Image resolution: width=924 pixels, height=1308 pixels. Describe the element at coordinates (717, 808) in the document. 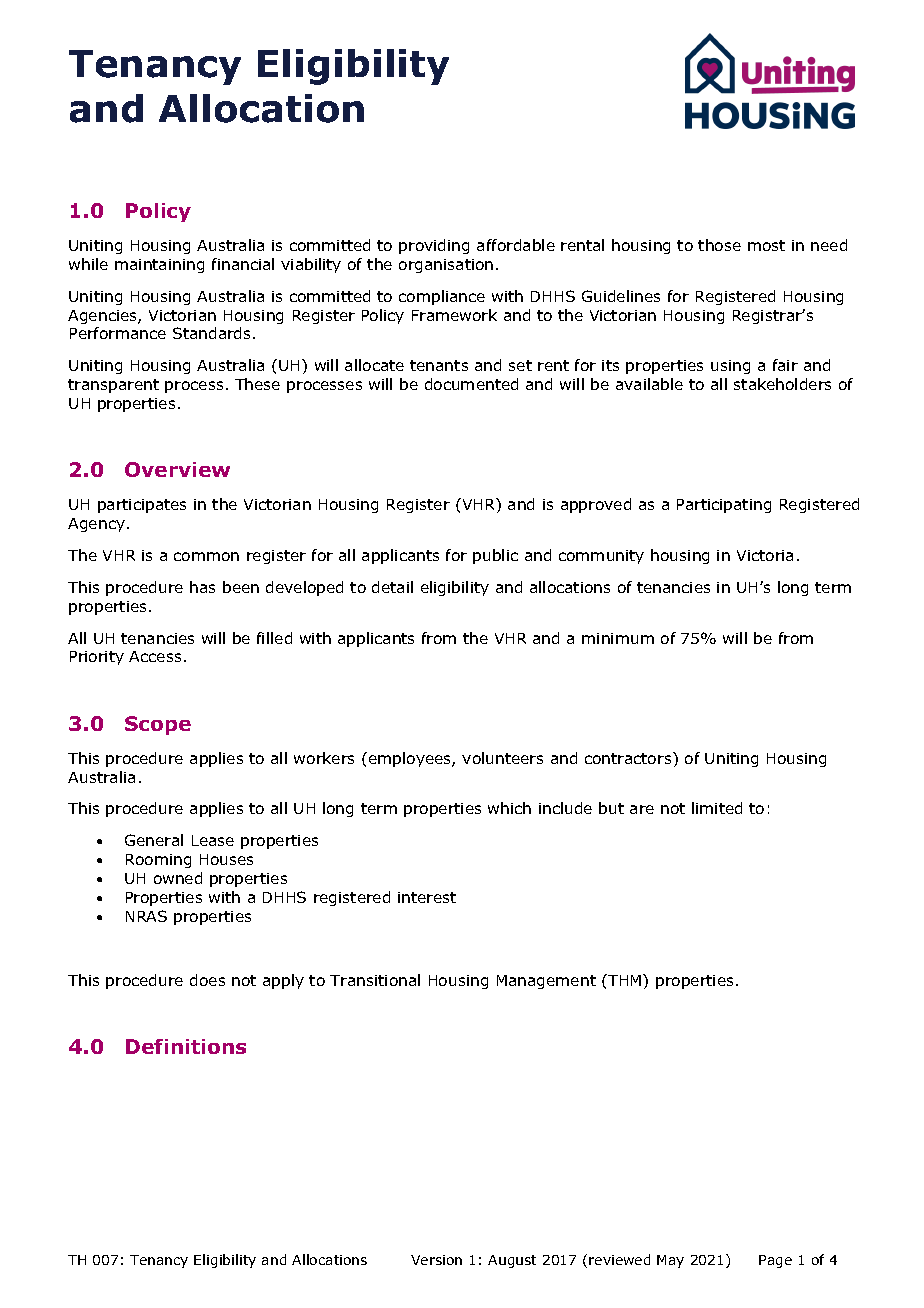

I see `limited` at that location.
